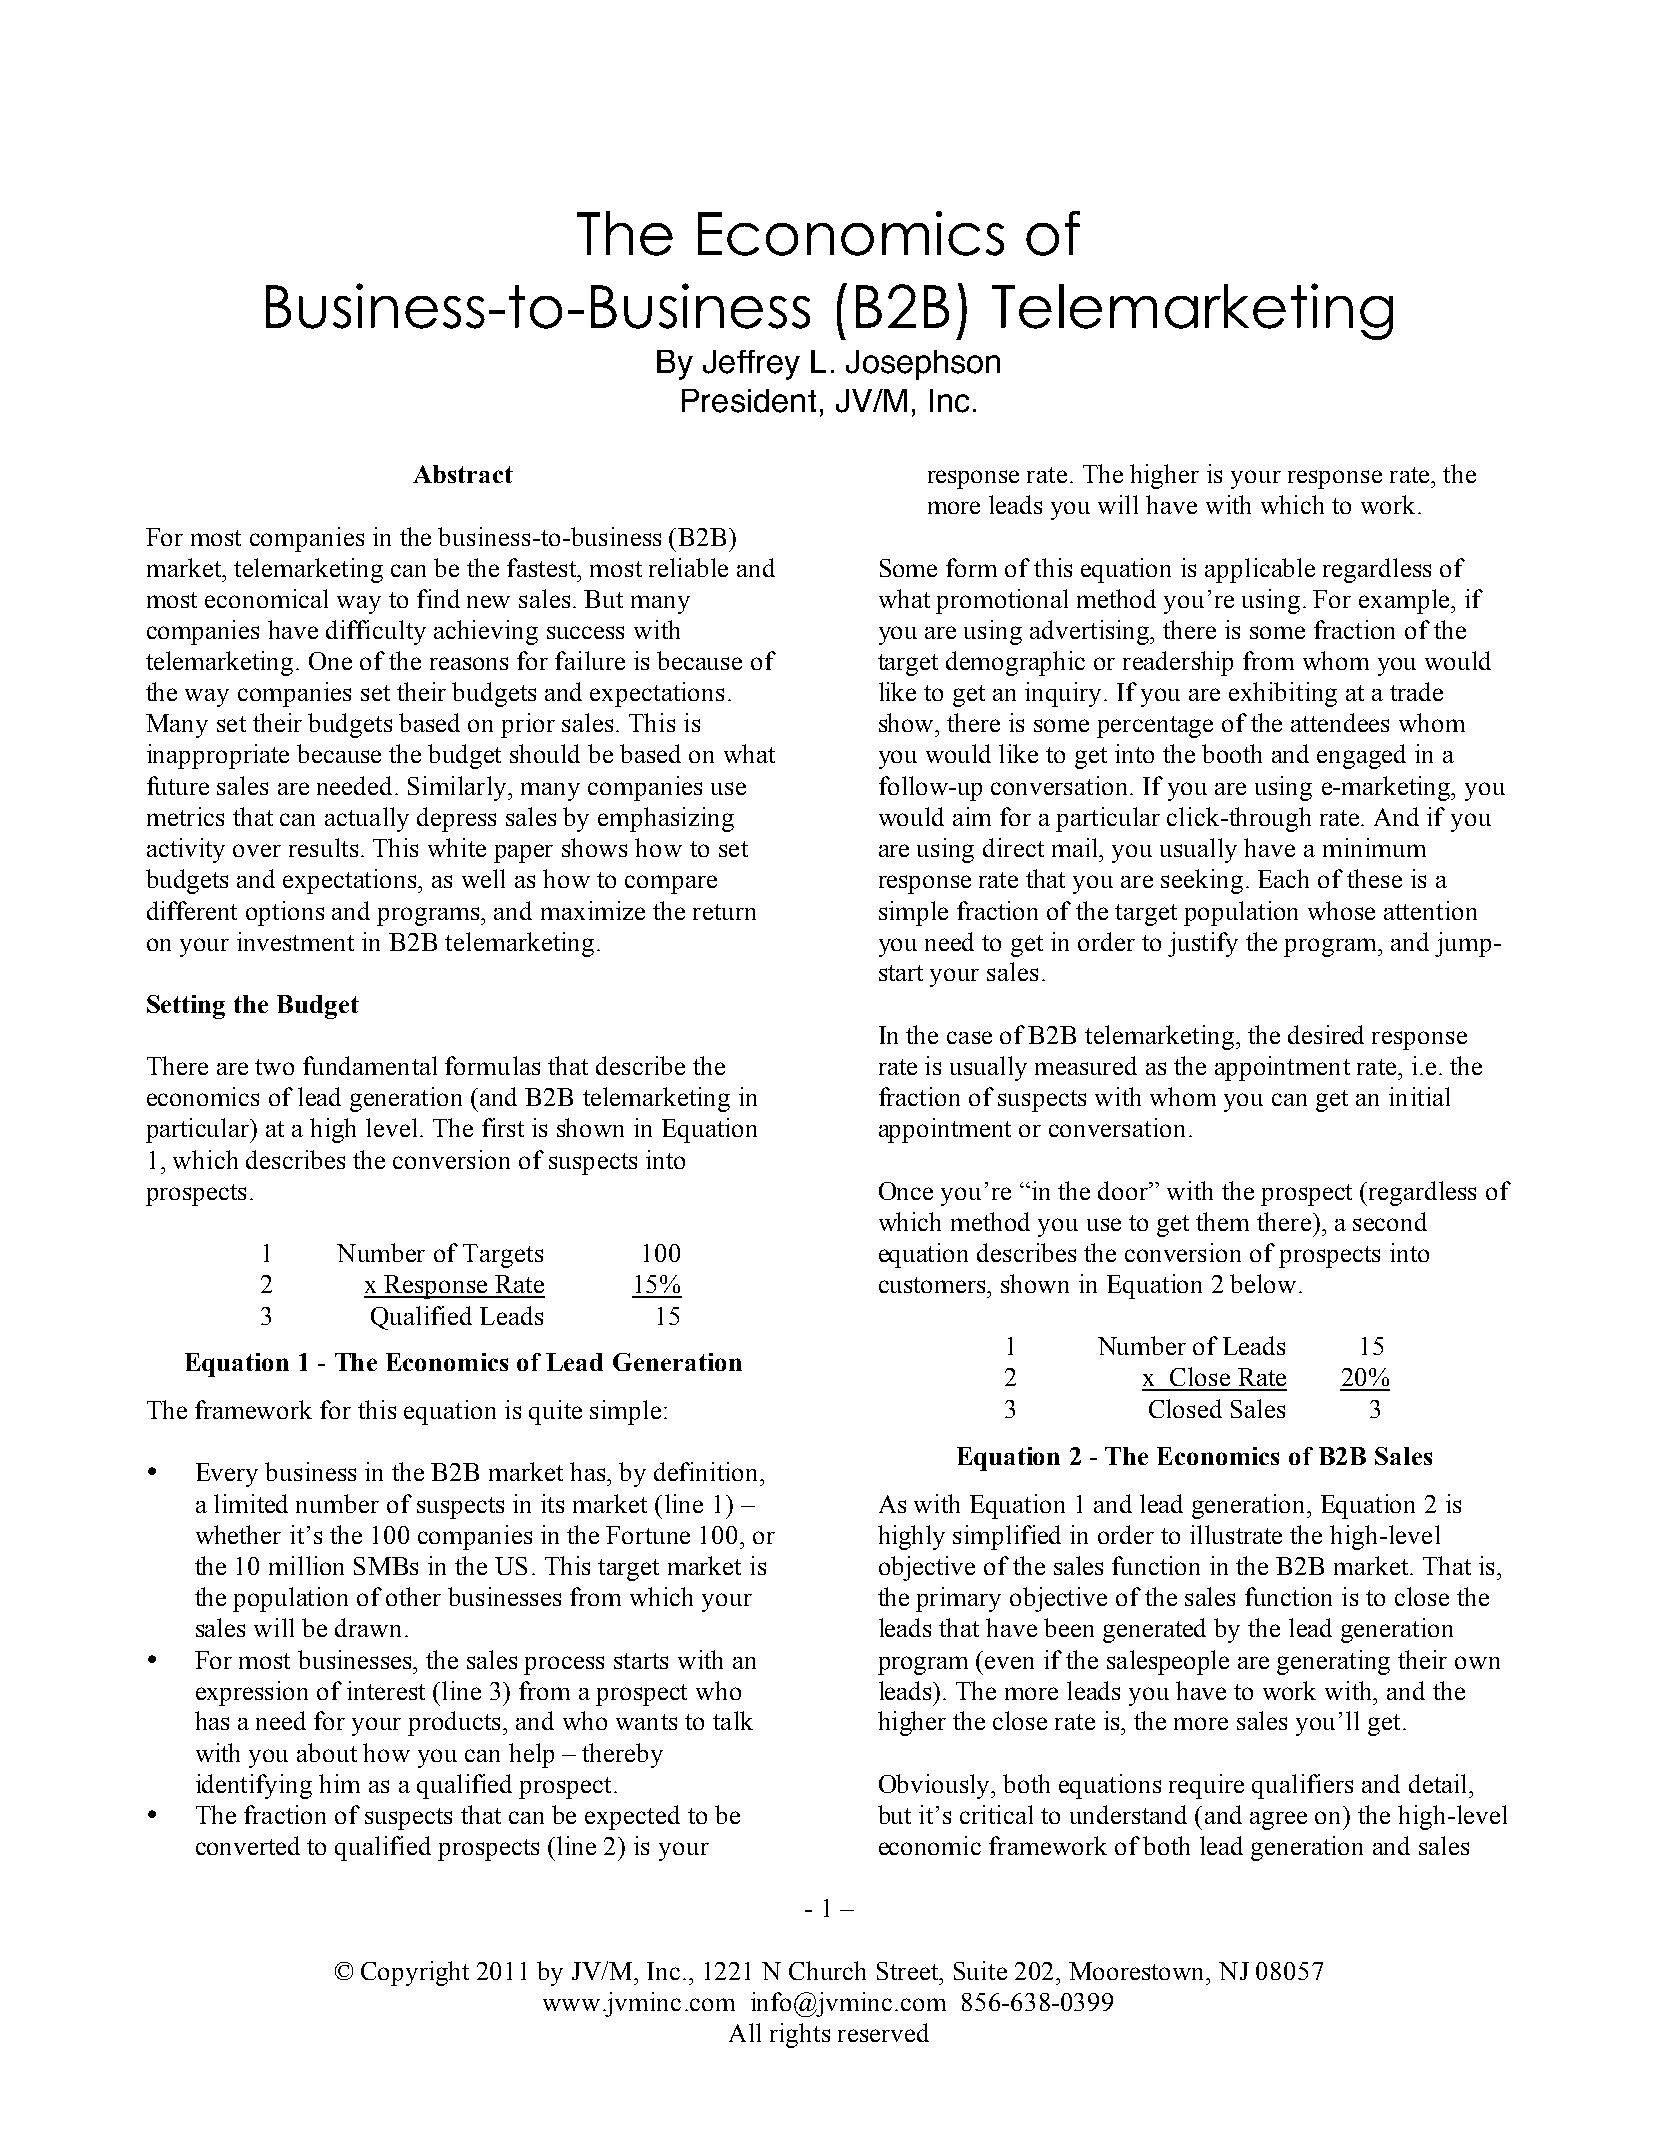 This screenshot has height=2146, width=1658. What do you see at coordinates (1263, 1283) in the screenshot?
I see `below` at bounding box center [1263, 1283].
